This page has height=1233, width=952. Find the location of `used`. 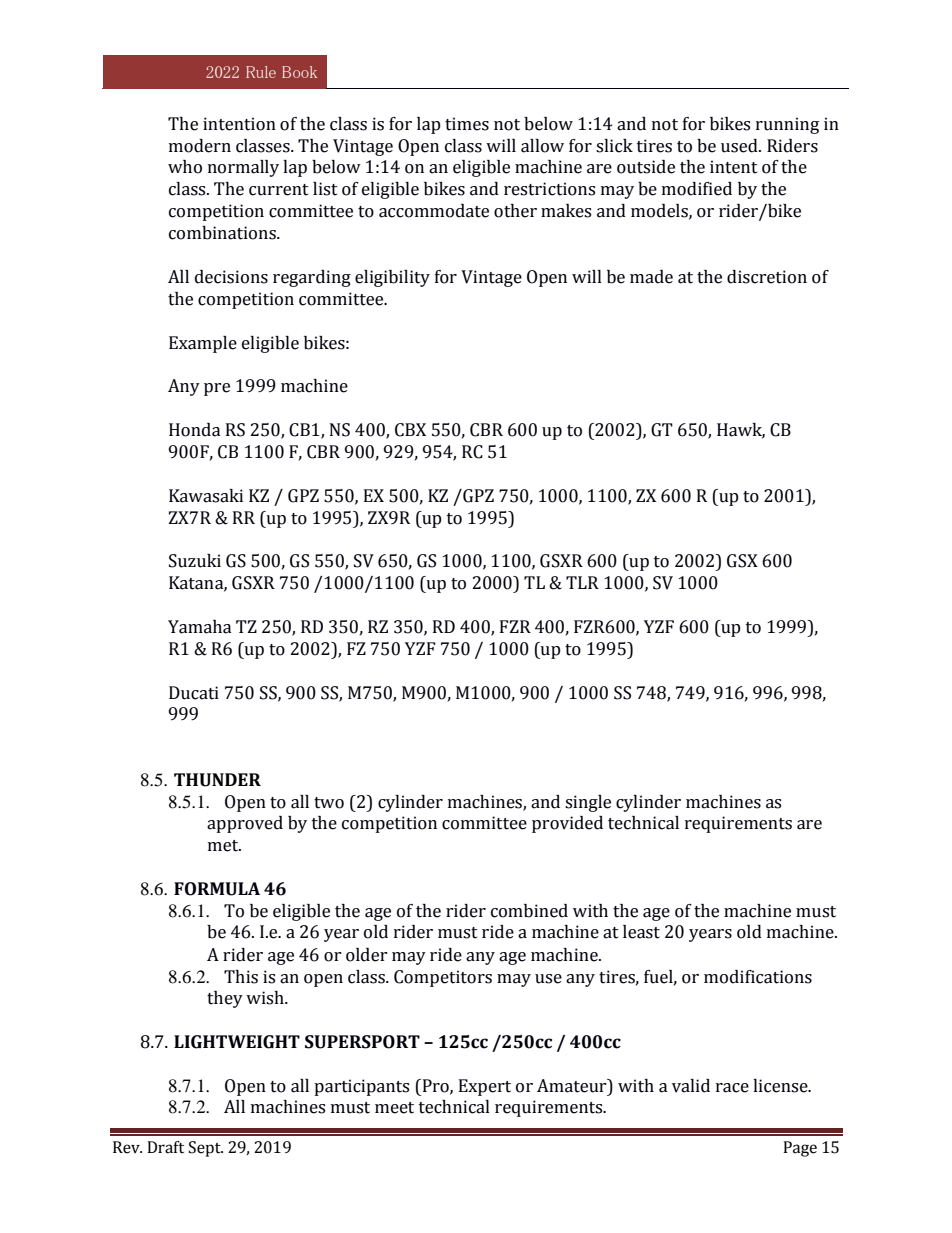

used is located at coordinates (740, 146).
